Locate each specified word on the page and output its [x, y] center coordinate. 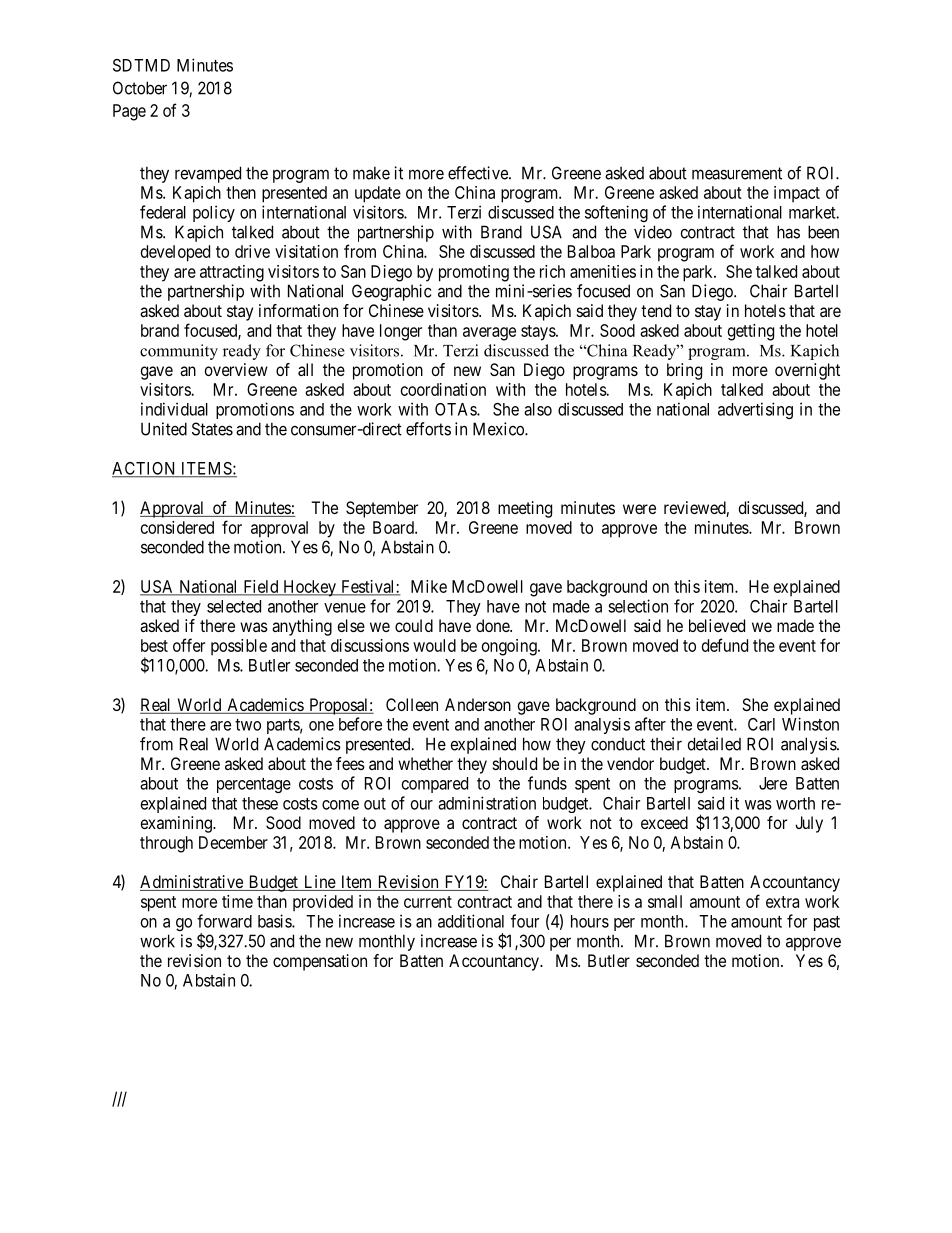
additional [471, 921]
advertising [755, 410]
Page [129, 112]
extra [782, 902]
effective [479, 173]
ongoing [510, 647]
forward [224, 921]
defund [725, 645]
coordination [443, 389]
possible [239, 647]
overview [236, 369]
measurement [737, 173]
